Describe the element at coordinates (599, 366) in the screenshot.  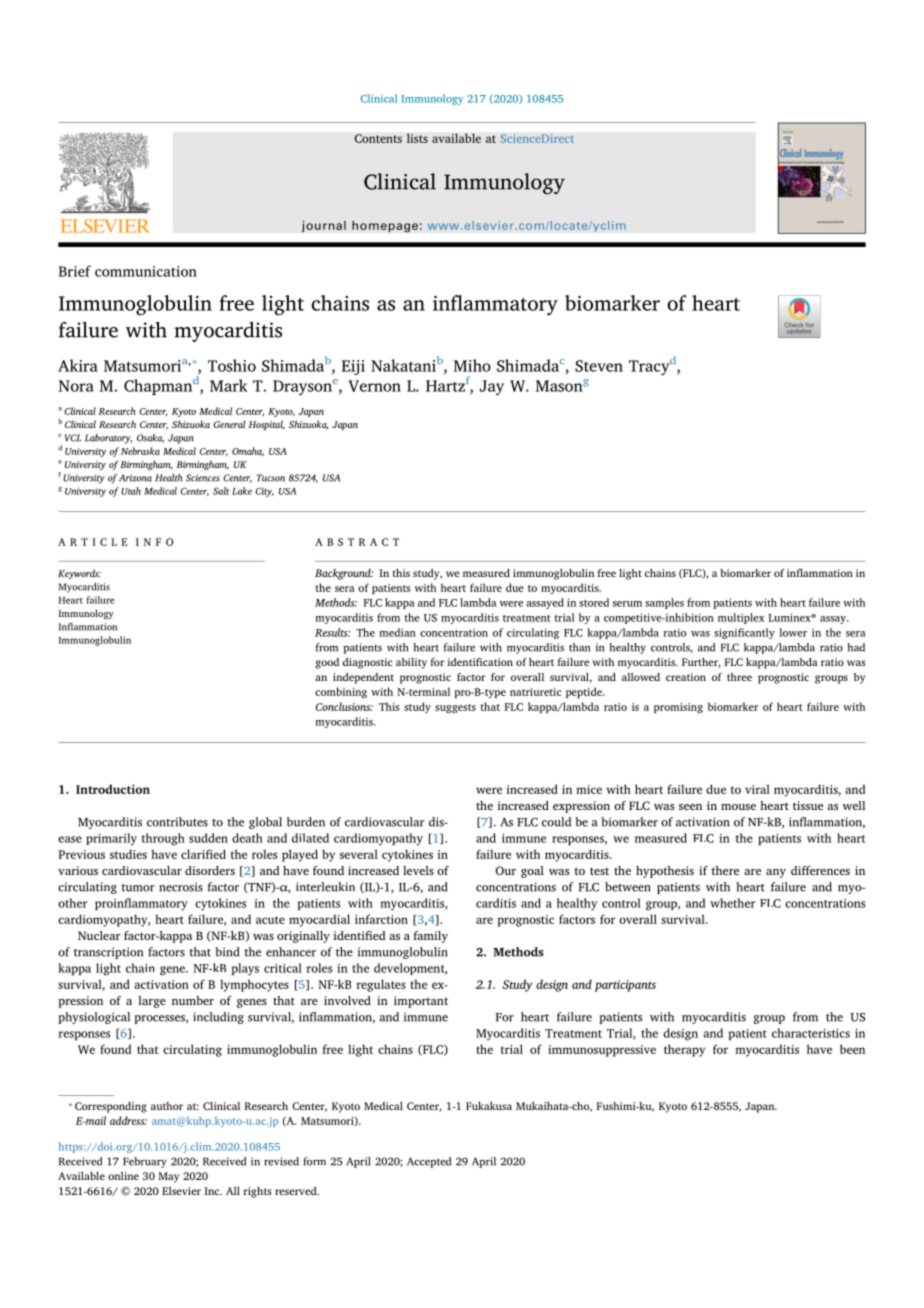
I see `Steven` at that location.
